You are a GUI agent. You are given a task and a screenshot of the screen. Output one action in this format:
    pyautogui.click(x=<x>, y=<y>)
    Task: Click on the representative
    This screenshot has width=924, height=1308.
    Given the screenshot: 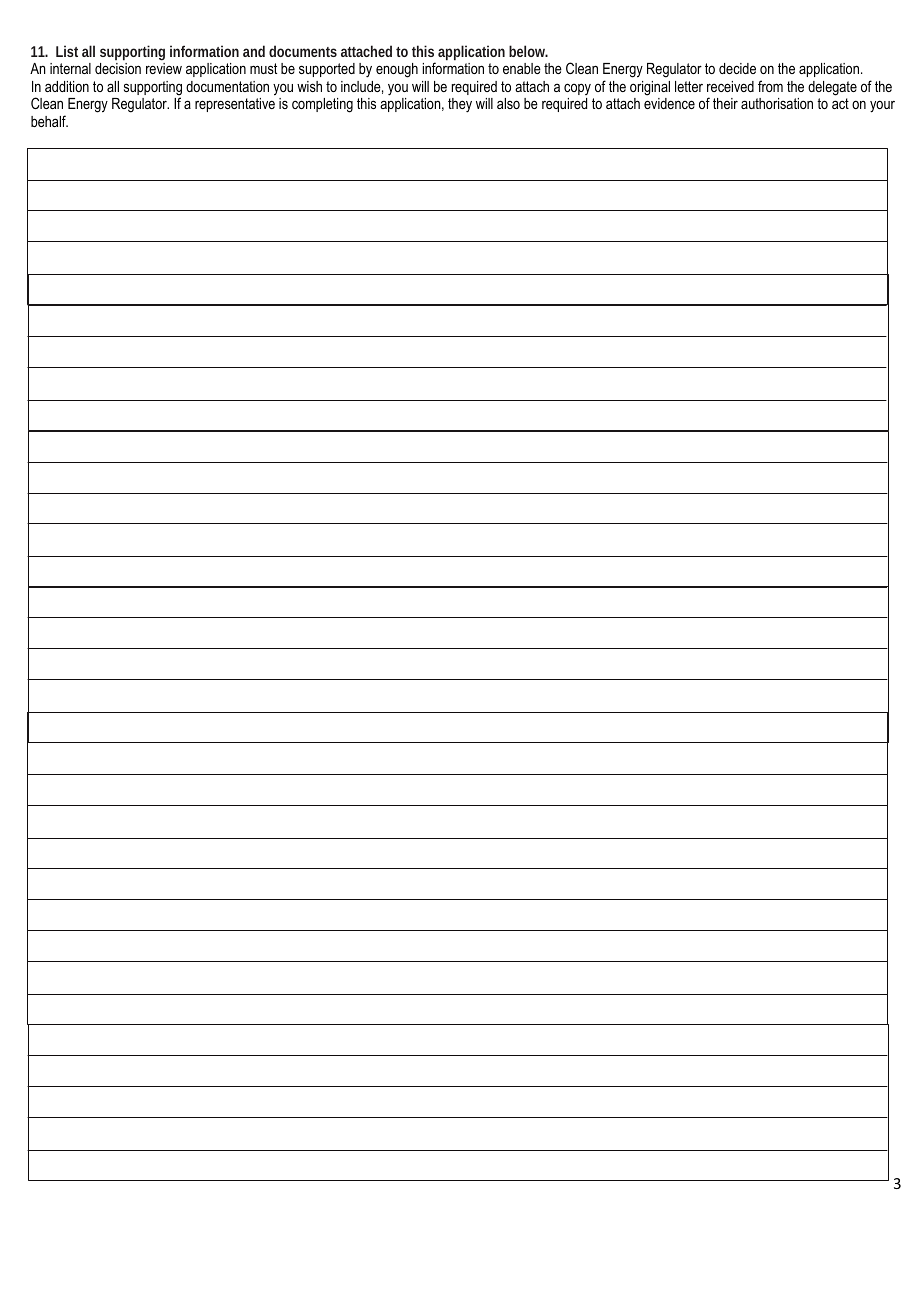 What is the action you would take?
    pyautogui.click(x=235, y=105)
